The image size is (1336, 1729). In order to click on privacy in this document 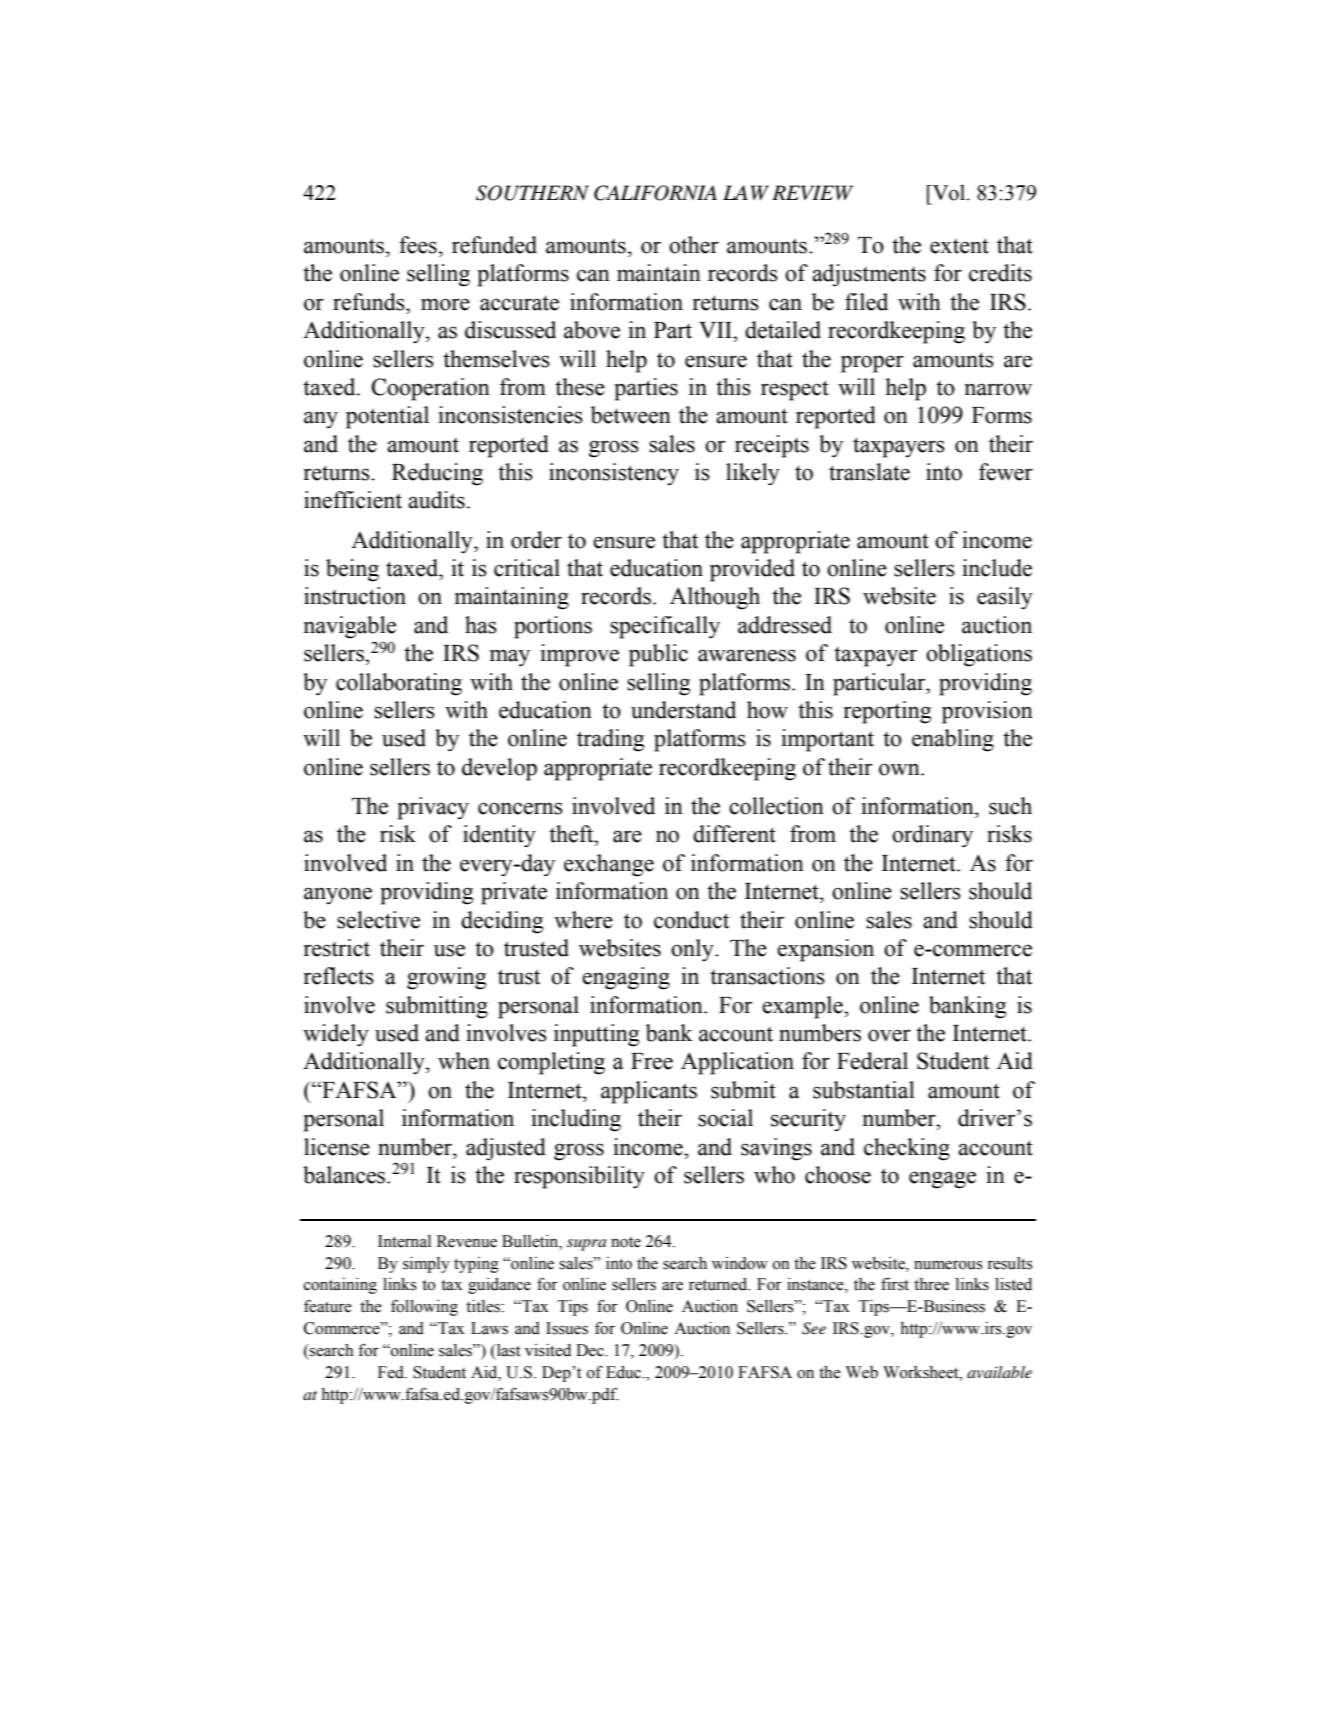, I will do `click(433, 808)`.
